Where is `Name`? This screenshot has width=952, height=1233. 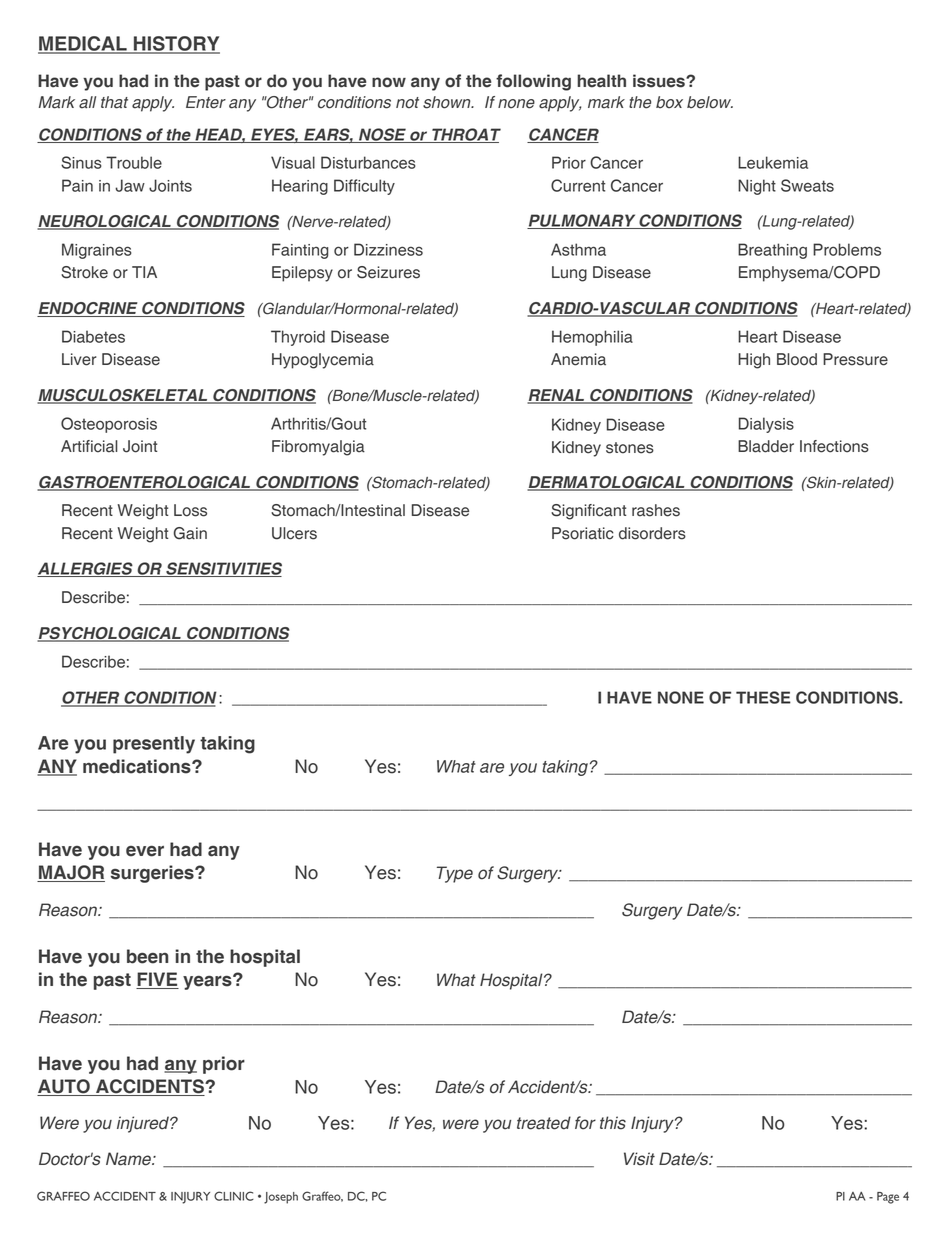 Name is located at coordinates (129, 1159).
